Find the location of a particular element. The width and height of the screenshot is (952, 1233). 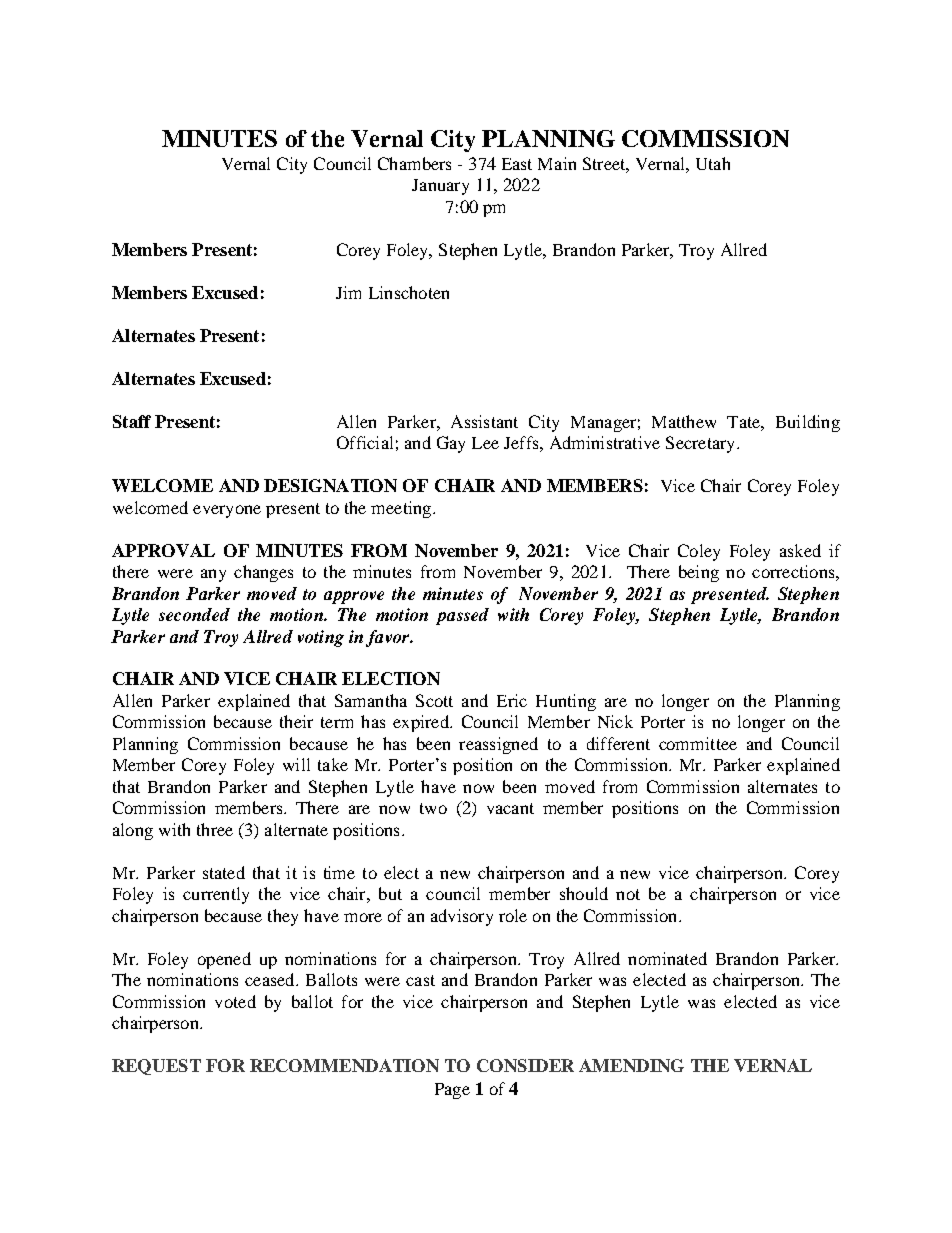

Utah is located at coordinates (713, 163).
